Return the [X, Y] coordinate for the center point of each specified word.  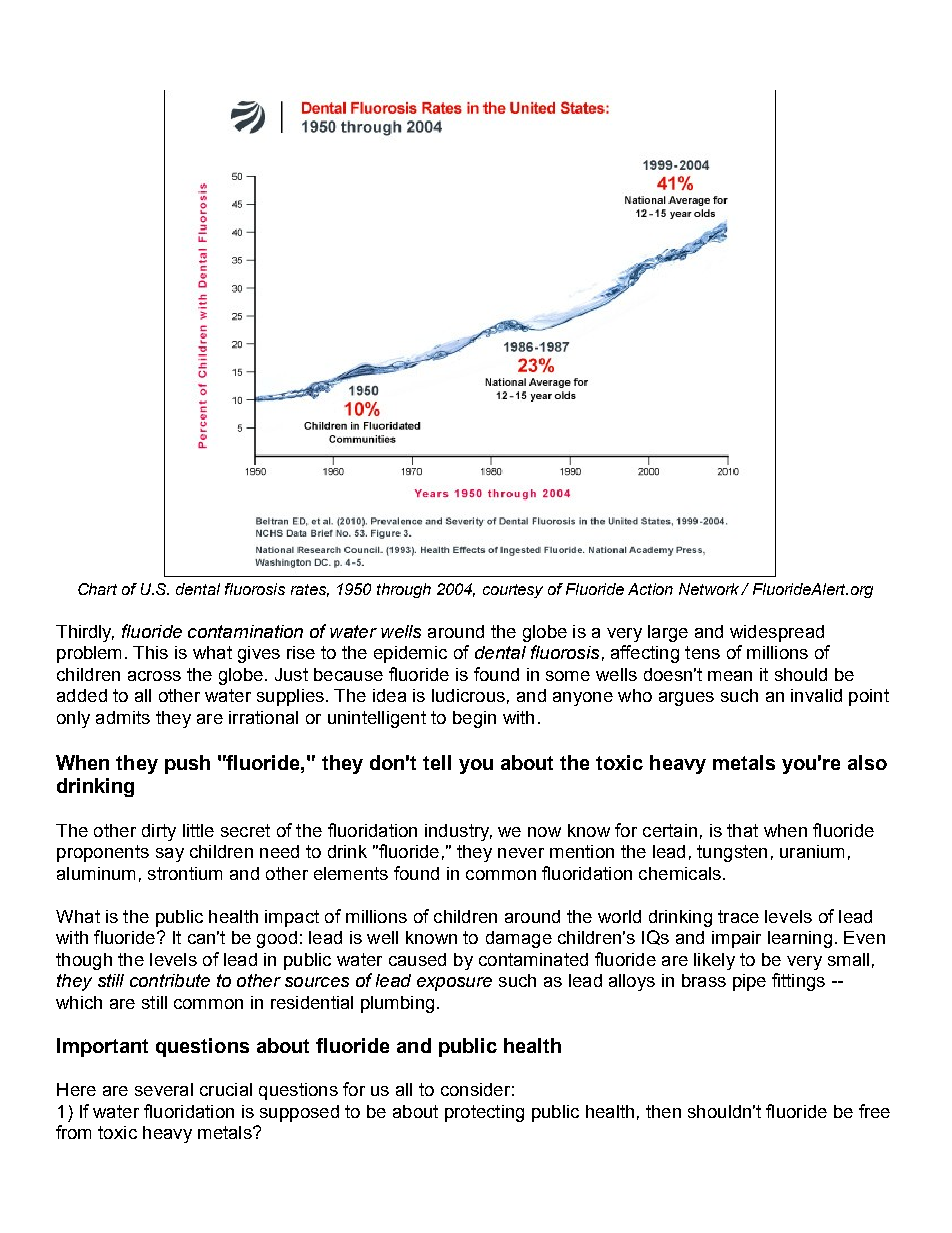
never [521, 853]
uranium [812, 851]
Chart [97, 589]
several [164, 1089]
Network [710, 589]
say [170, 855]
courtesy [513, 591]
